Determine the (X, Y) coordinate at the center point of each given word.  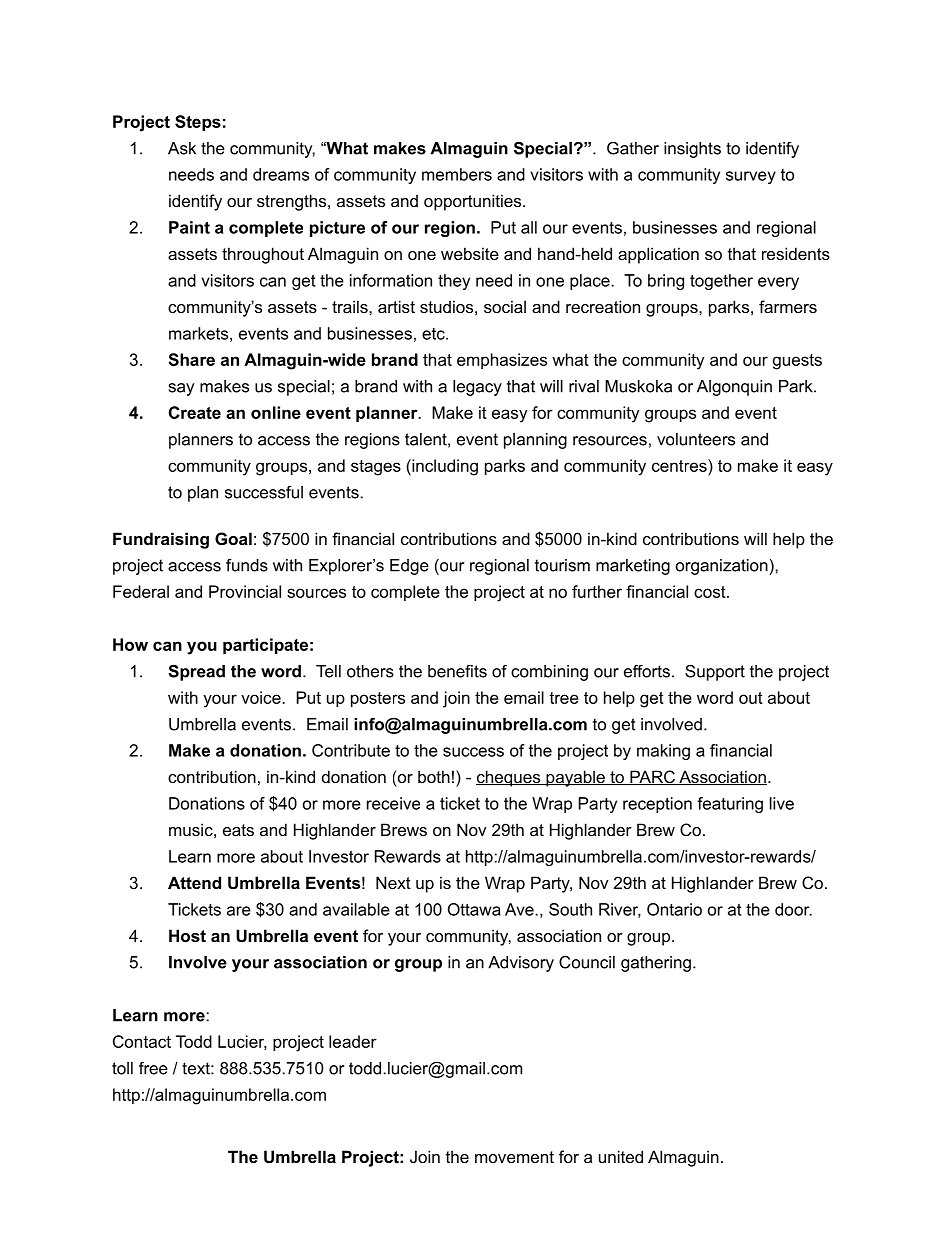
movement (514, 1157)
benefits (457, 671)
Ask (182, 148)
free (153, 1068)
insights (692, 150)
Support (715, 672)
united (621, 1156)
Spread (196, 672)
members (457, 174)
